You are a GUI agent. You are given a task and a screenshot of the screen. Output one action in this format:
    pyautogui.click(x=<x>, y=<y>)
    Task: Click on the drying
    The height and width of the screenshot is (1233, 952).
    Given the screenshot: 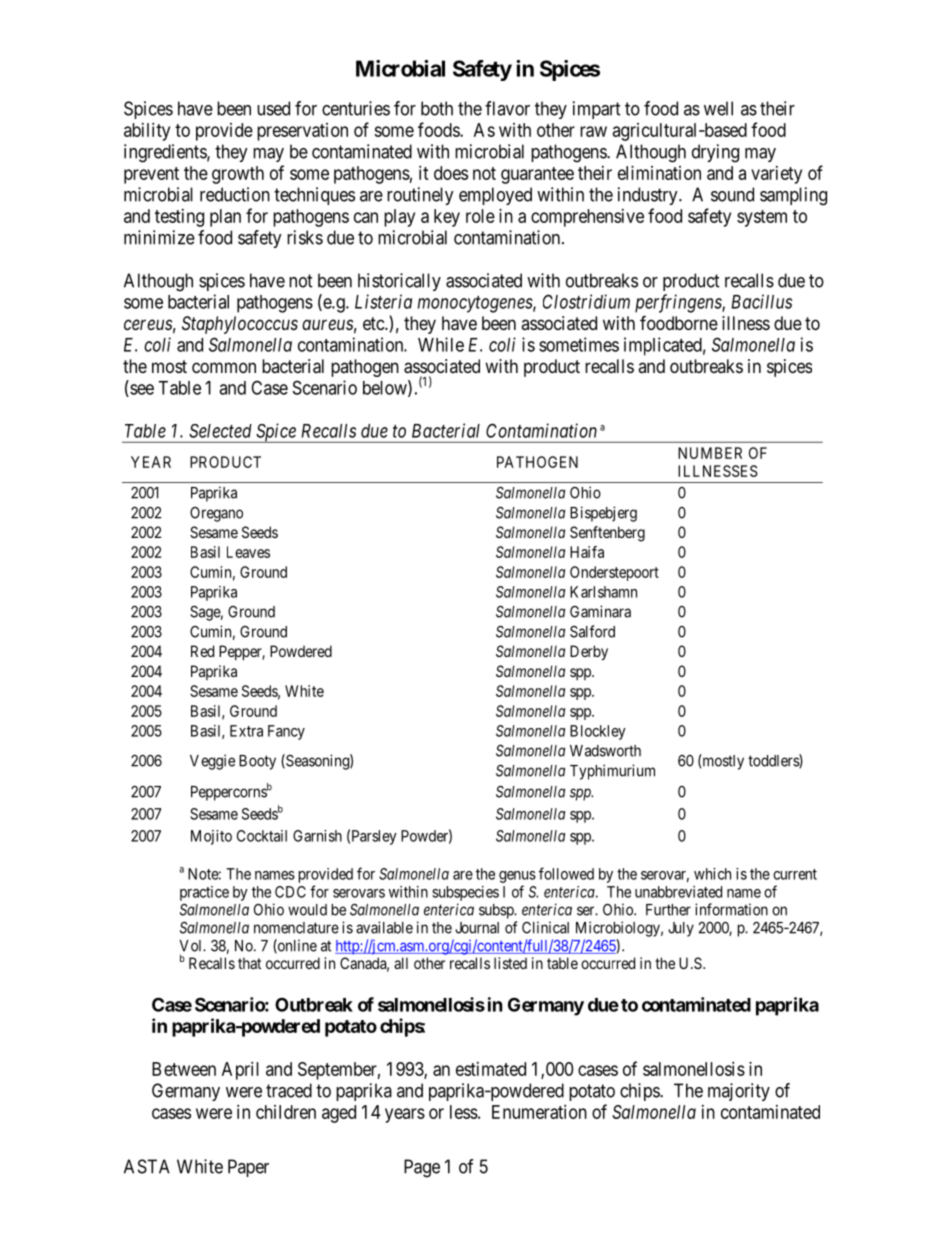 What is the action you would take?
    pyautogui.click(x=715, y=153)
